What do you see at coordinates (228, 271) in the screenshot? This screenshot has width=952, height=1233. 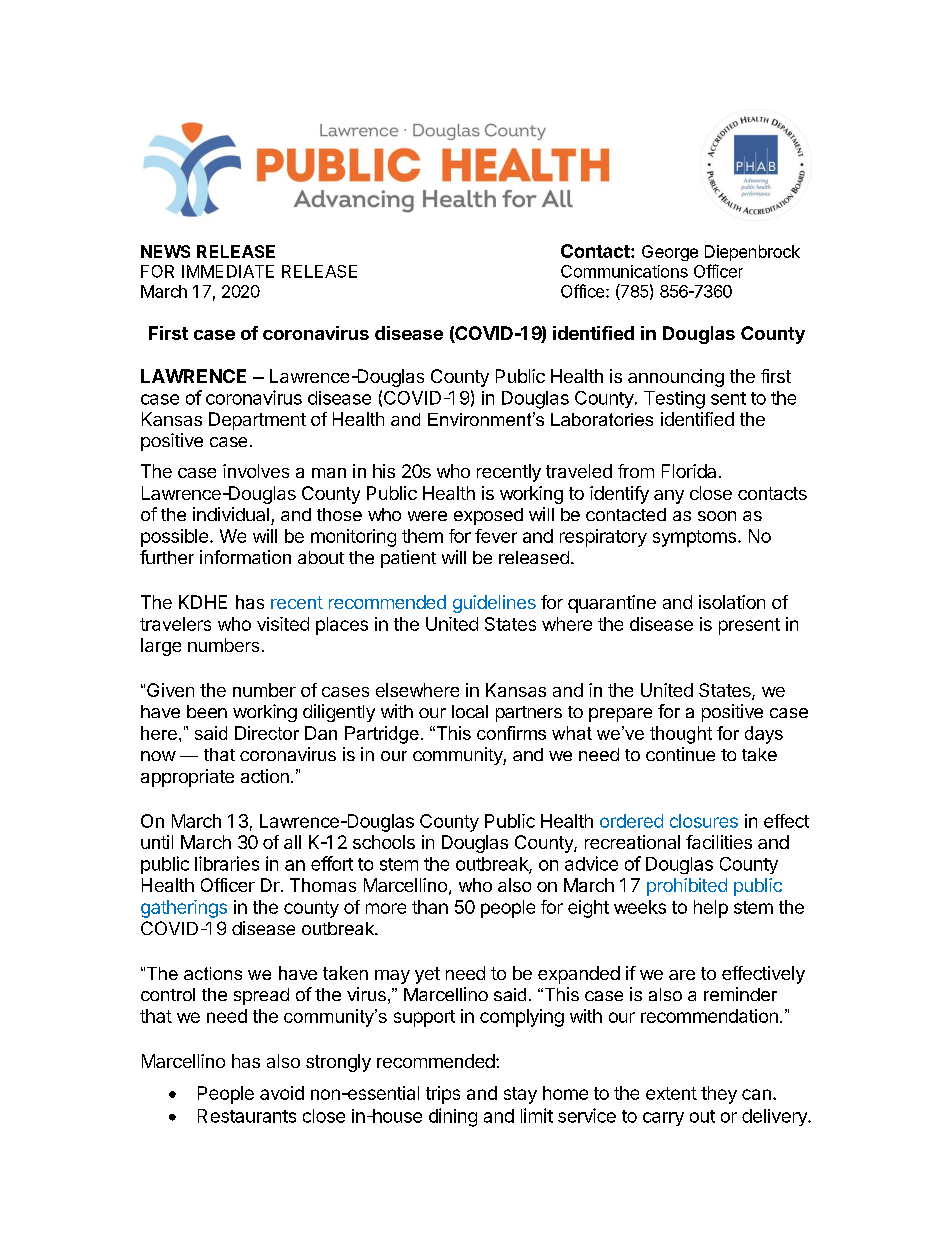 I see `IMMEDIATE` at bounding box center [228, 271].
